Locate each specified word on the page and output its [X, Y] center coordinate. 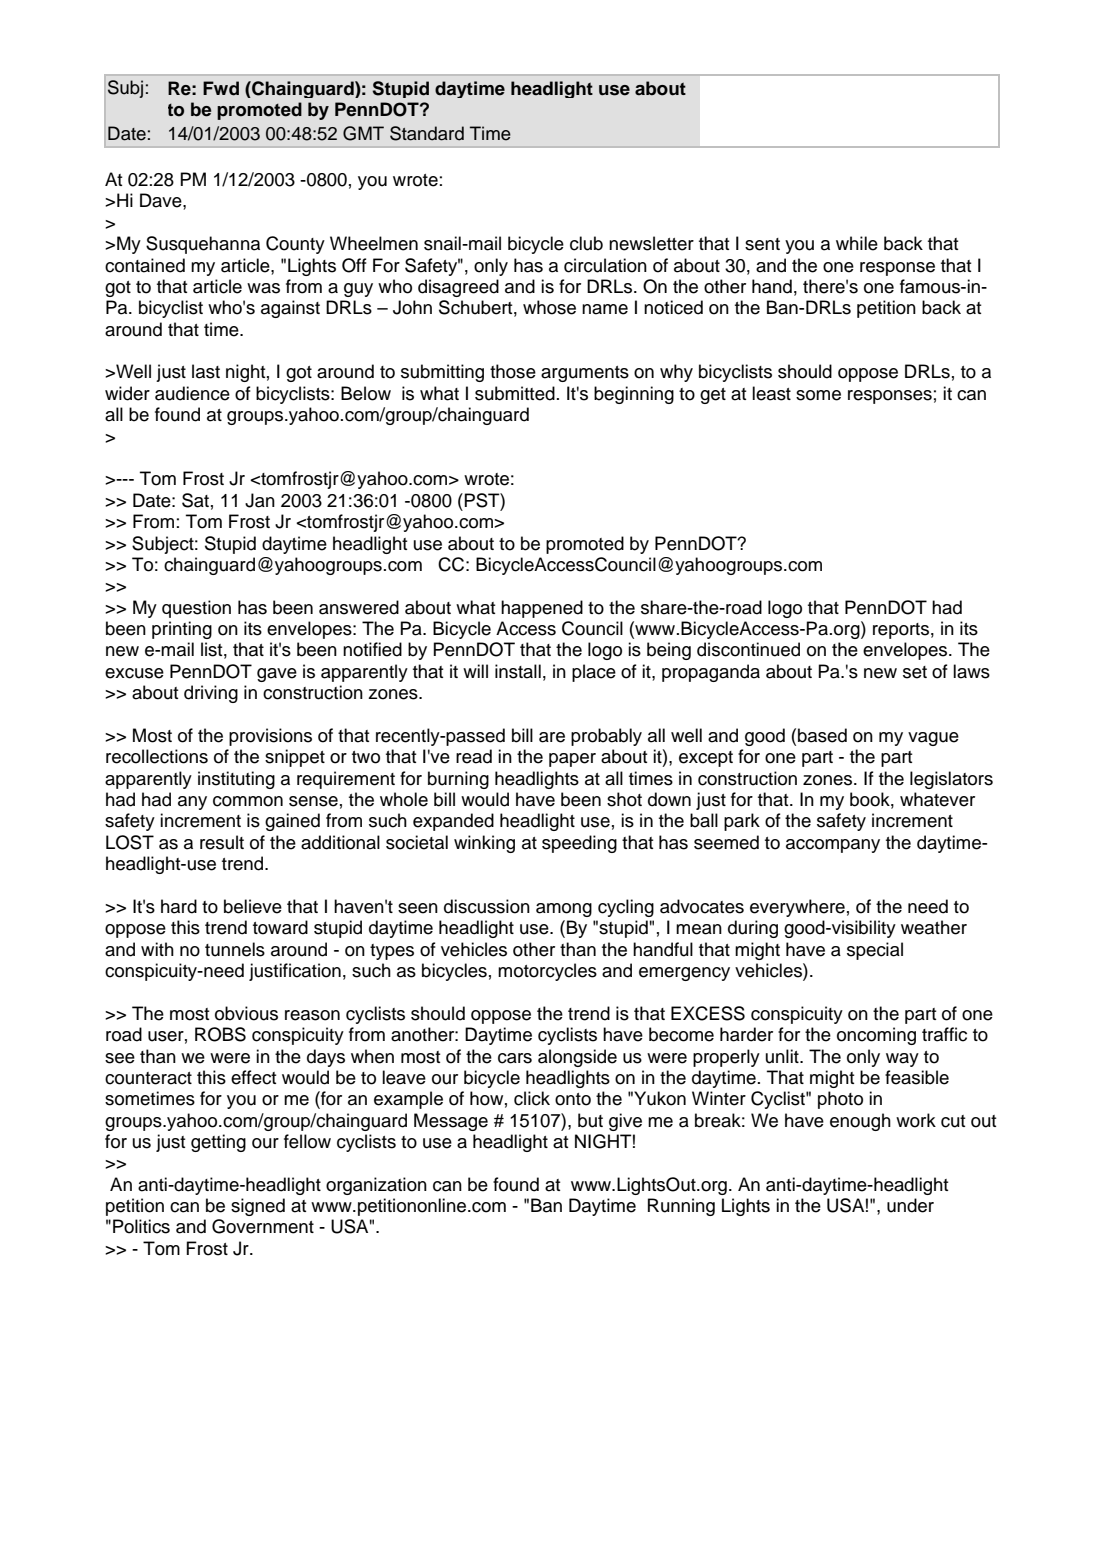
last [206, 371]
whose [549, 307]
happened [542, 609]
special [875, 951]
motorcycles [547, 972]
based [822, 735]
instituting [236, 780]
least [771, 393]
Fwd [221, 88]
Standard [427, 133]
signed [258, 1207]
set [915, 672]
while [857, 243]
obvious [246, 1013]
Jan [260, 500]
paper [572, 760]
